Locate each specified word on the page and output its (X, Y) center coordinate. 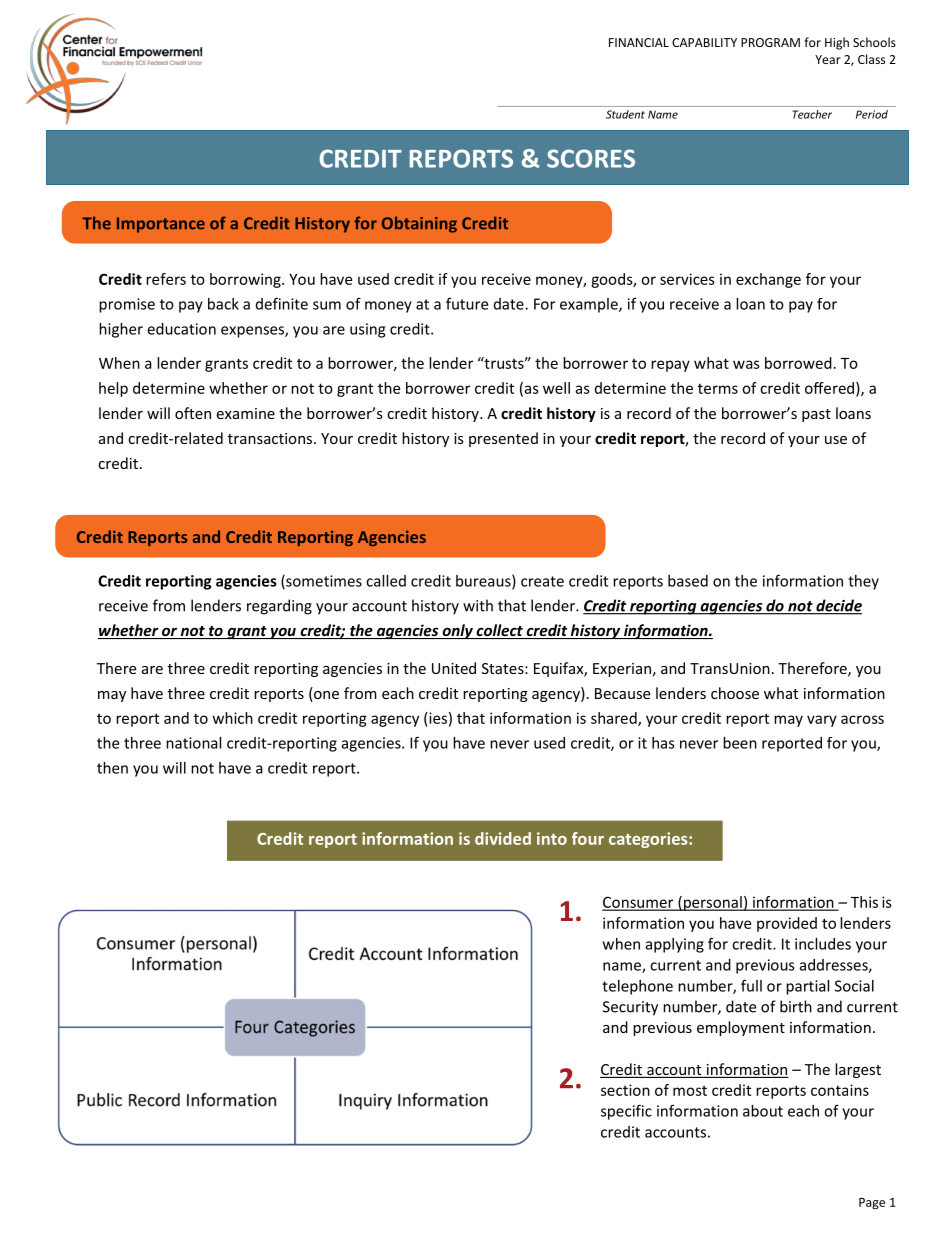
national (193, 743)
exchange (768, 280)
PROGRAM (770, 42)
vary (822, 721)
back (223, 304)
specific (626, 1112)
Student (625, 114)
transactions (271, 438)
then (112, 768)
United (454, 668)
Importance (161, 225)
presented (503, 439)
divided (503, 838)
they (863, 582)
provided (787, 924)
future (467, 303)
